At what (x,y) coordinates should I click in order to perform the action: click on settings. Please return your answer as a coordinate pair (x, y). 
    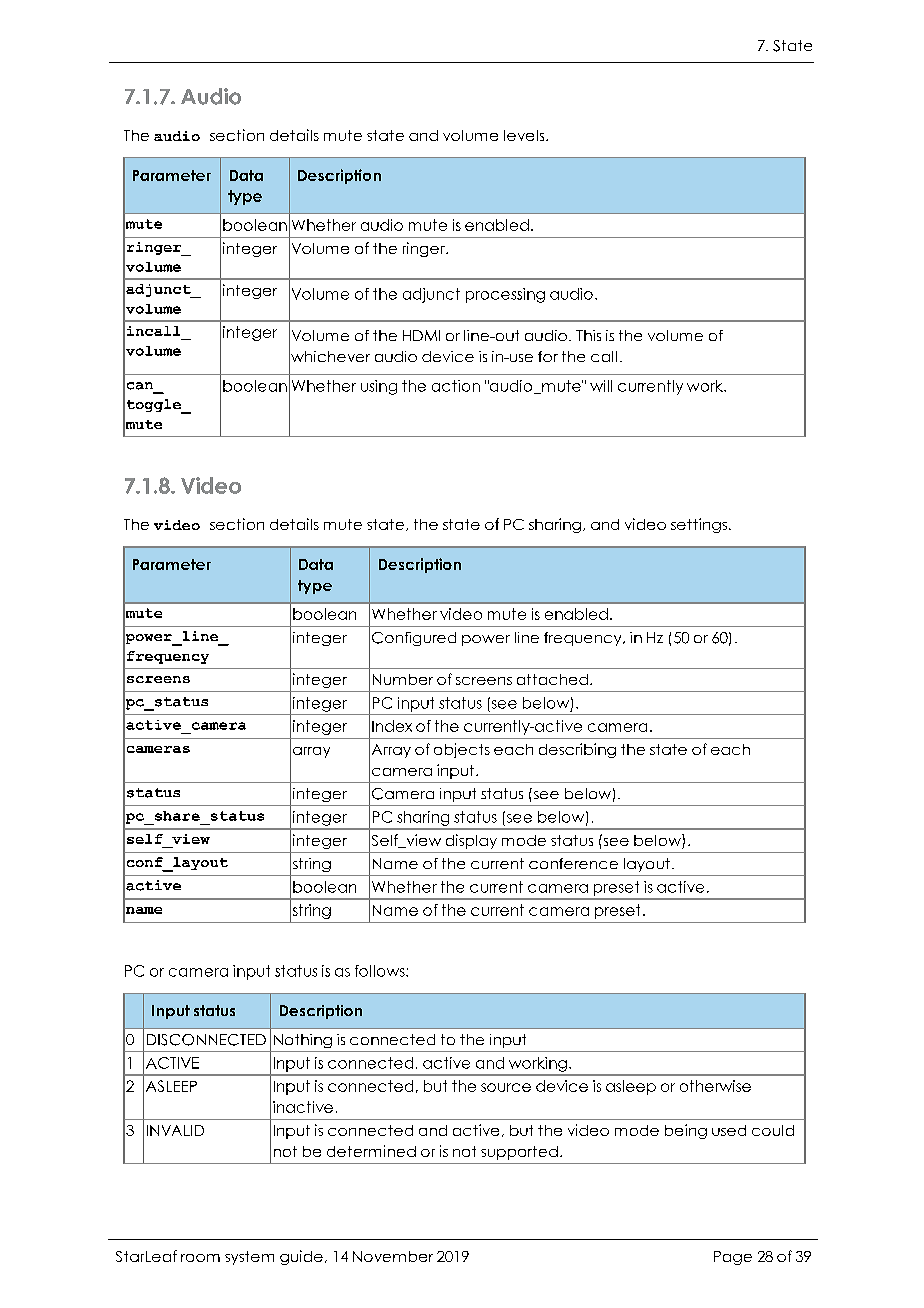
    Looking at the image, I should click on (700, 525).
